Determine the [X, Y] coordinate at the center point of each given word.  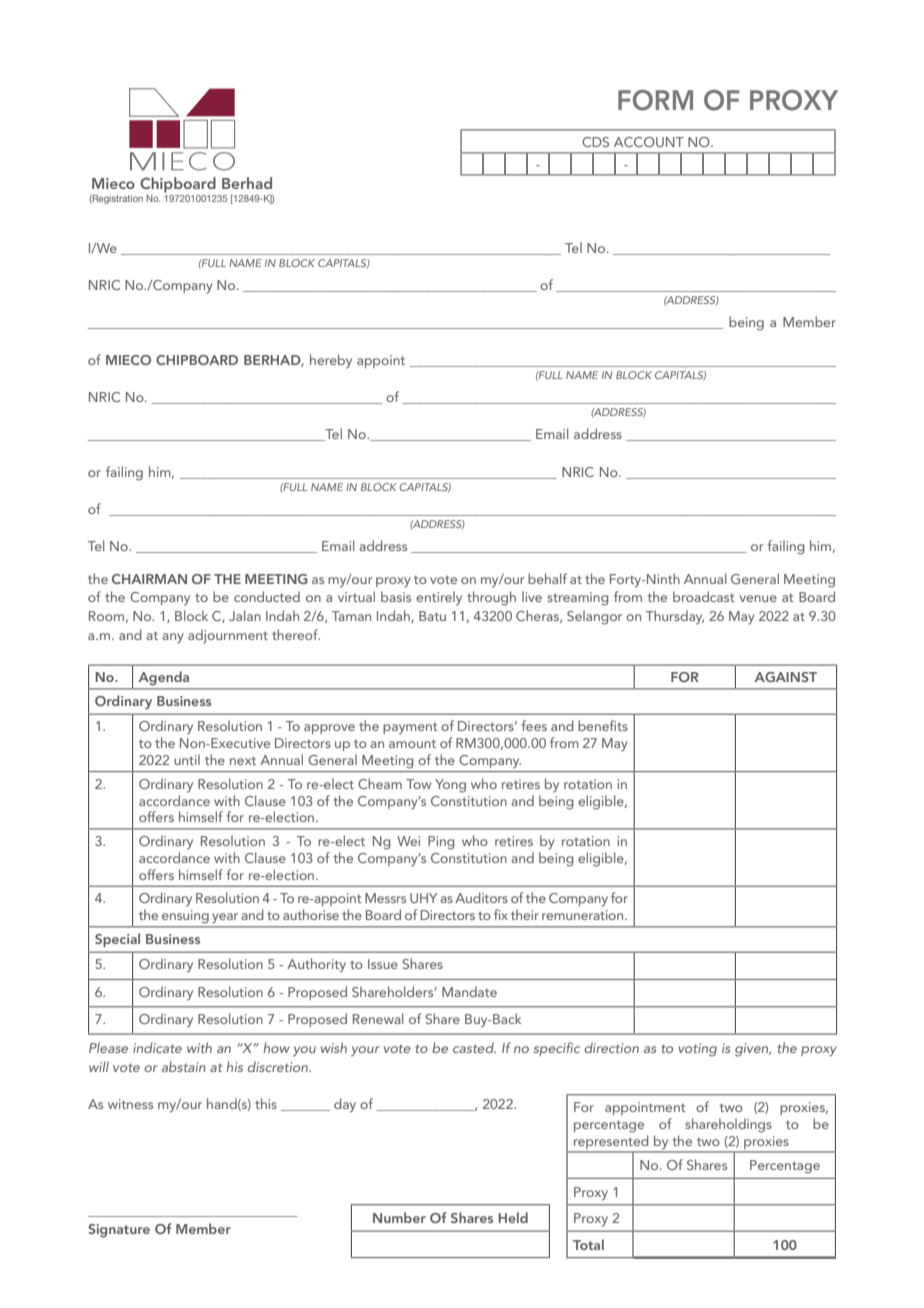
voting [697, 1050]
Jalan [245, 615]
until [187, 759]
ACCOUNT [649, 142]
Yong [450, 786]
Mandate [469, 991]
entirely [439, 598]
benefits [603, 725]
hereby [331, 361]
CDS [595, 142]
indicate [157, 1047]
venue [758, 598]
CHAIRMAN [149, 579]
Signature [119, 1231]
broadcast [704, 596]
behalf [547, 578]
